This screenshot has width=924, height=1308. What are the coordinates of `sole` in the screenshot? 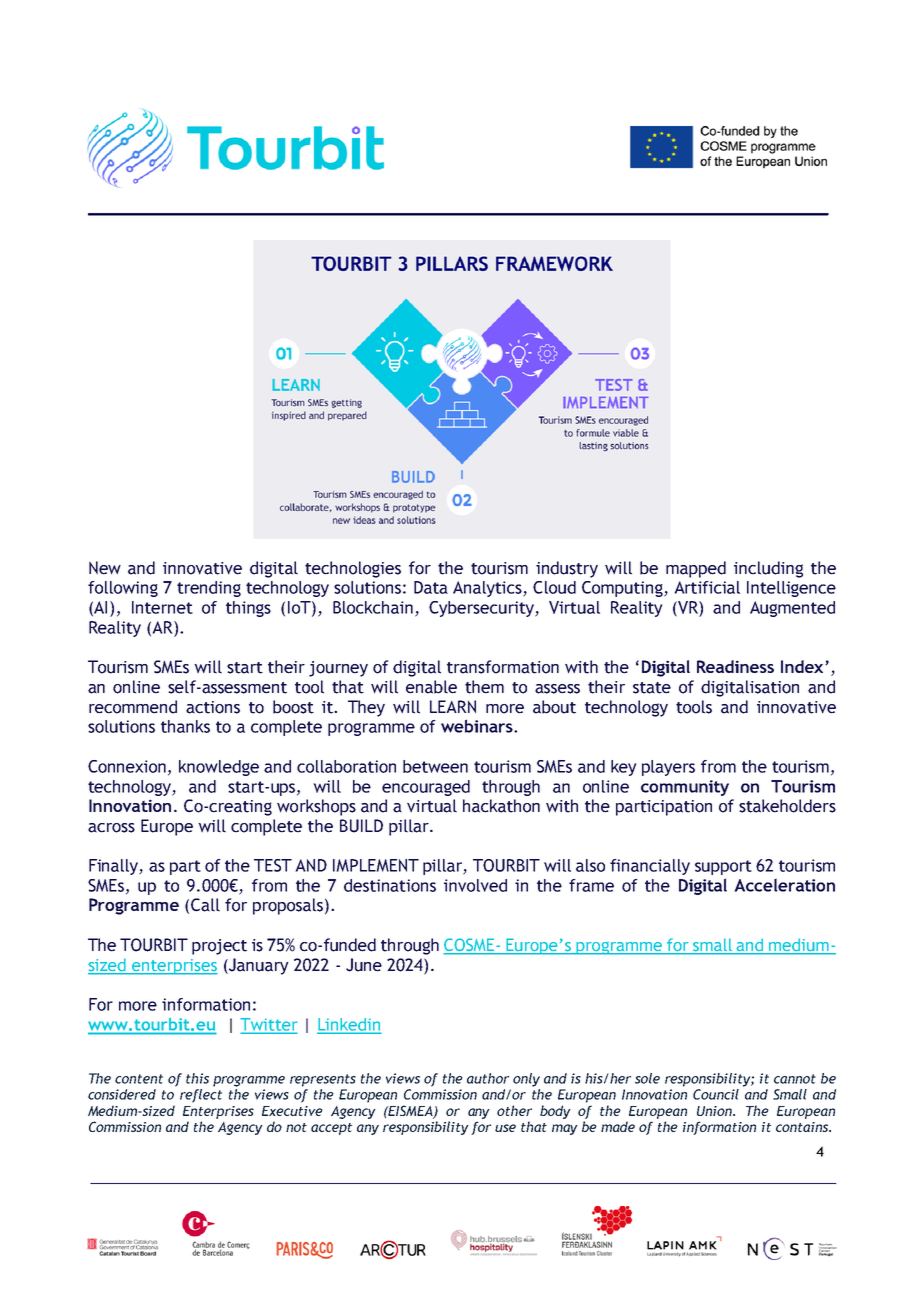 It's located at (647, 1078).
